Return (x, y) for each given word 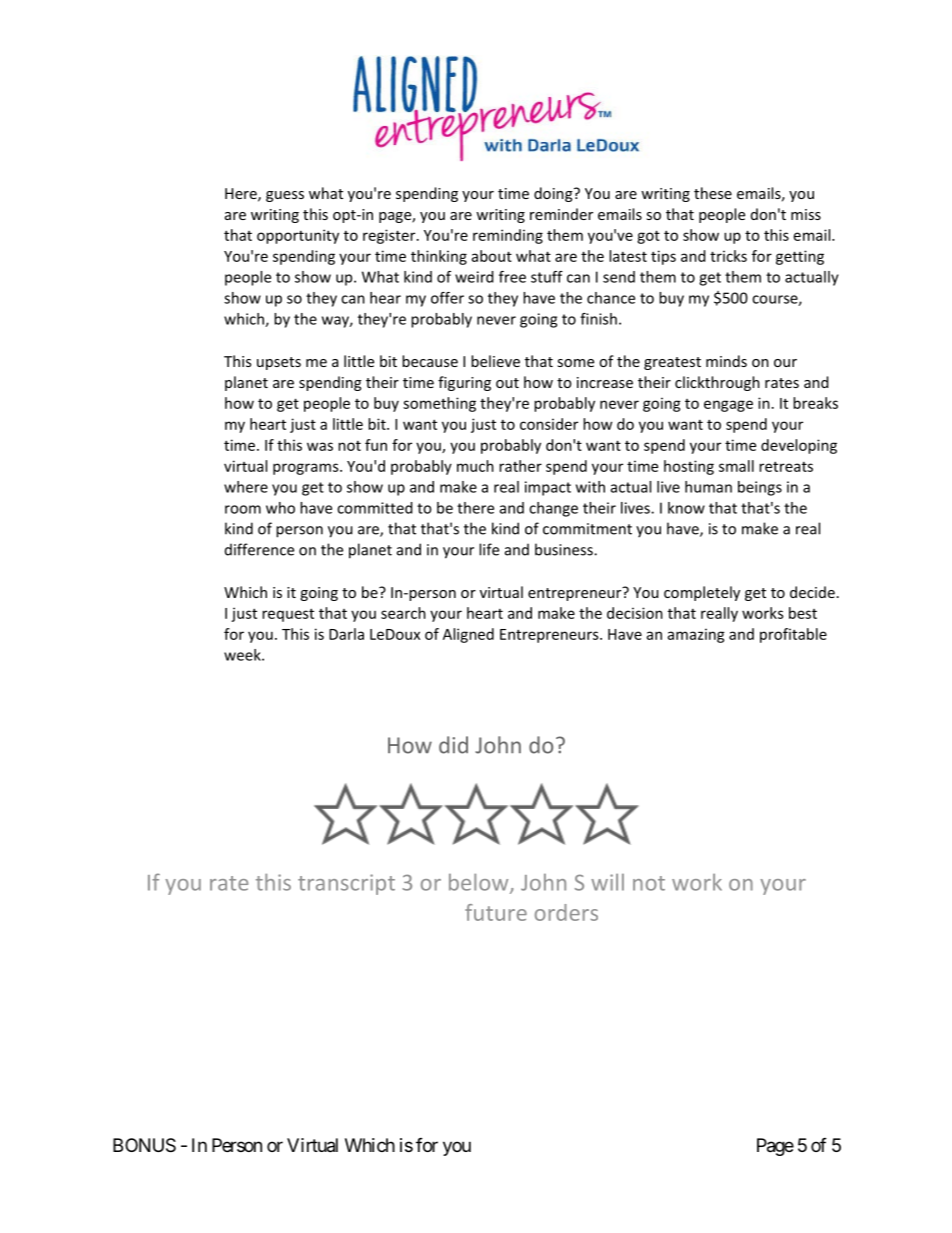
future (496, 912)
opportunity (298, 236)
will (607, 882)
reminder (561, 214)
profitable (793, 635)
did (453, 745)
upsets (279, 363)
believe (495, 361)
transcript (346, 884)
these (713, 193)
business (565, 549)
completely (702, 593)
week (243, 655)
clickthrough (717, 383)
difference (259, 549)
